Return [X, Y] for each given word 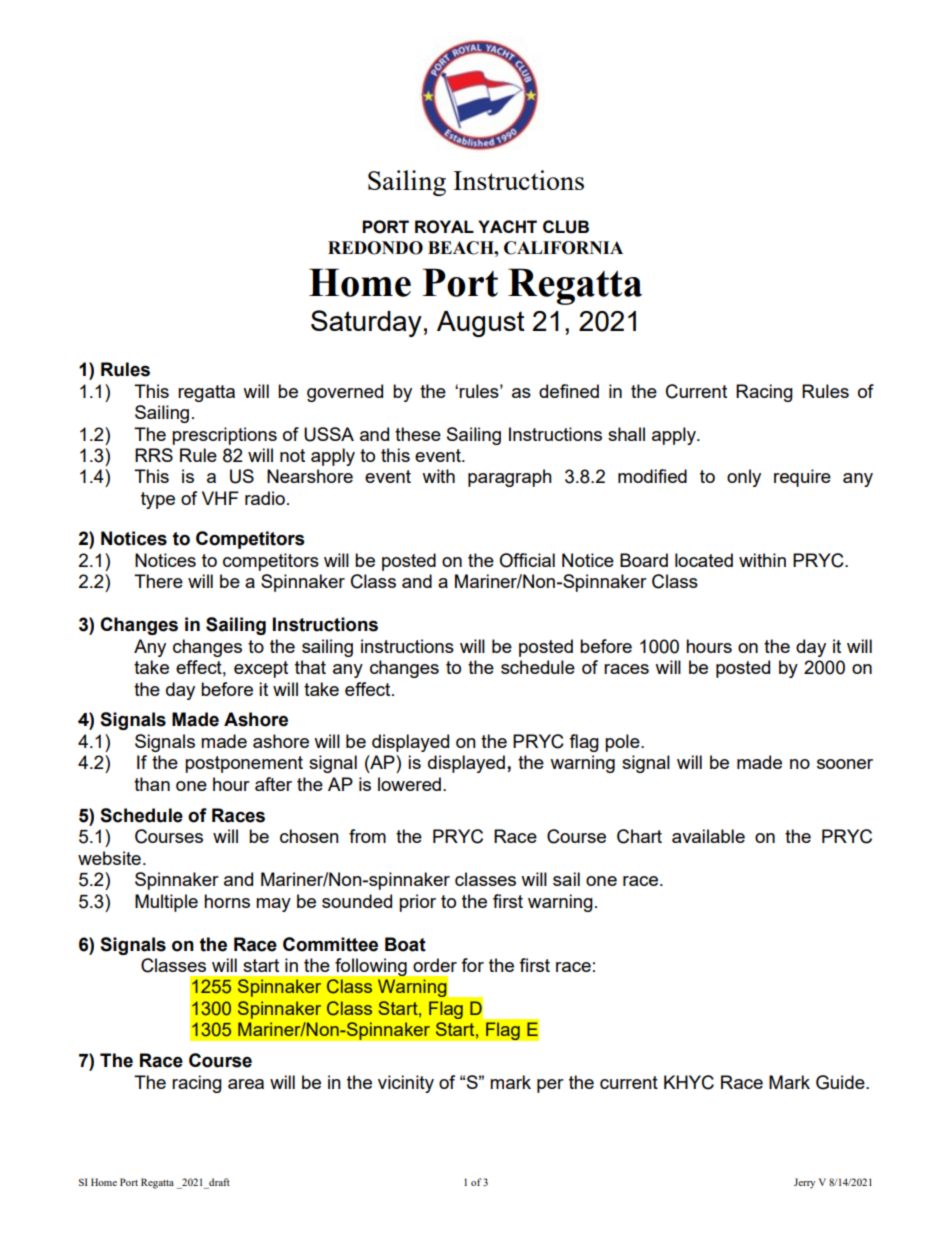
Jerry [804, 1183]
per [550, 1086]
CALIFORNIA [563, 248]
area [246, 1084]
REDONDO [375, 248]
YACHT [507, 226]
